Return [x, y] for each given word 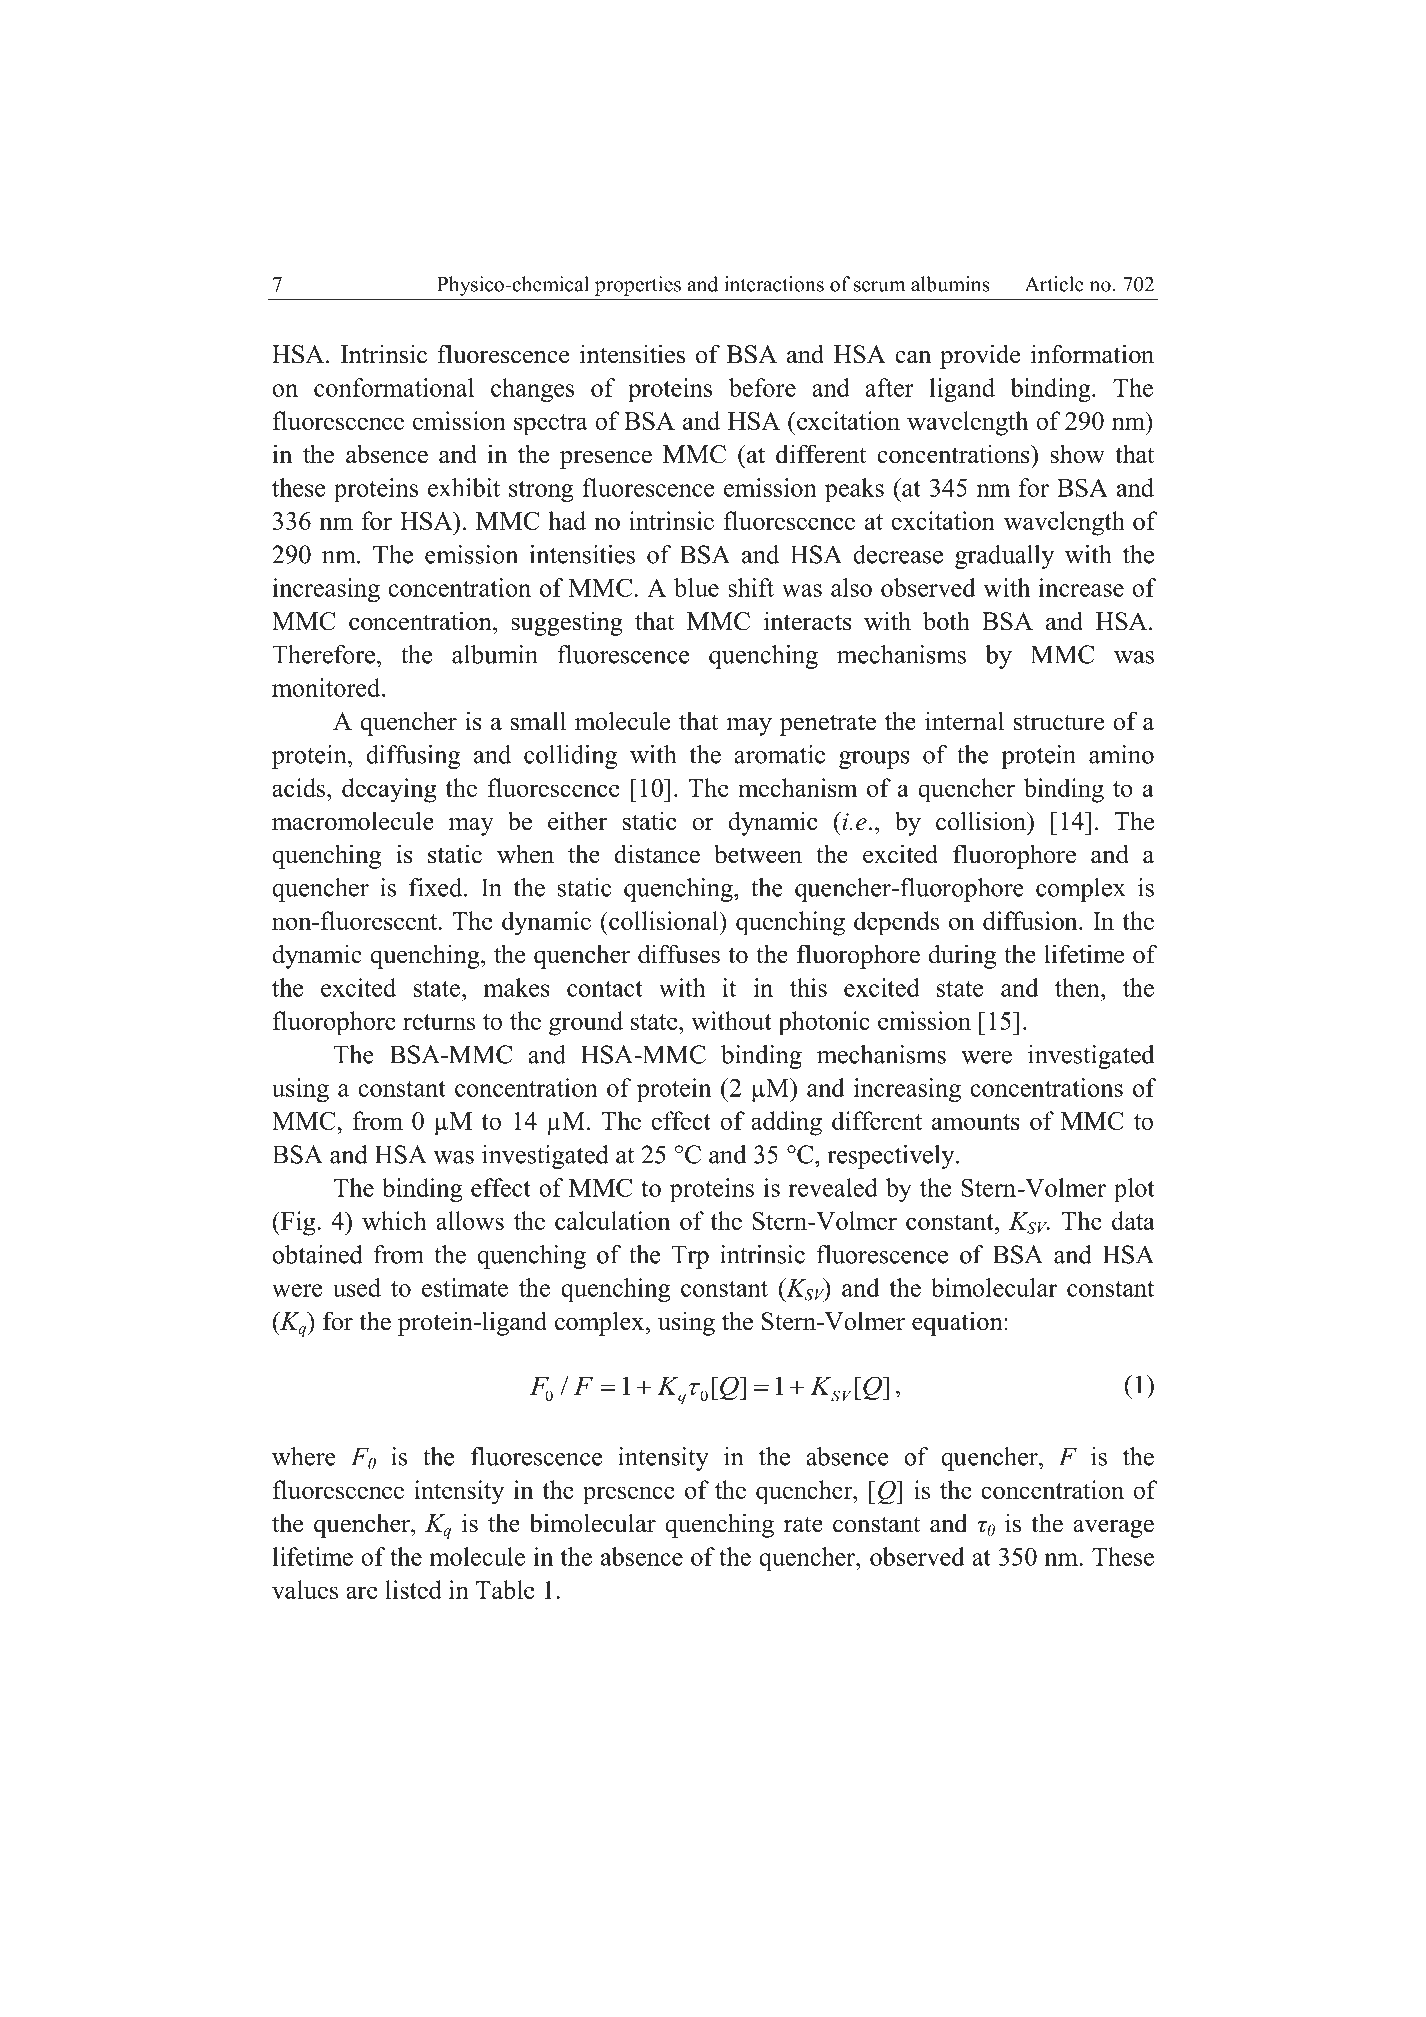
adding [786, 1123]
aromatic [779, 754]
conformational [394, 387]
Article [1054, 284]
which [394, 1220]
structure [1059, 722]
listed [413, 1589]
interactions [774, 284]
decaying [389, 790]
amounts [976, 1122]
